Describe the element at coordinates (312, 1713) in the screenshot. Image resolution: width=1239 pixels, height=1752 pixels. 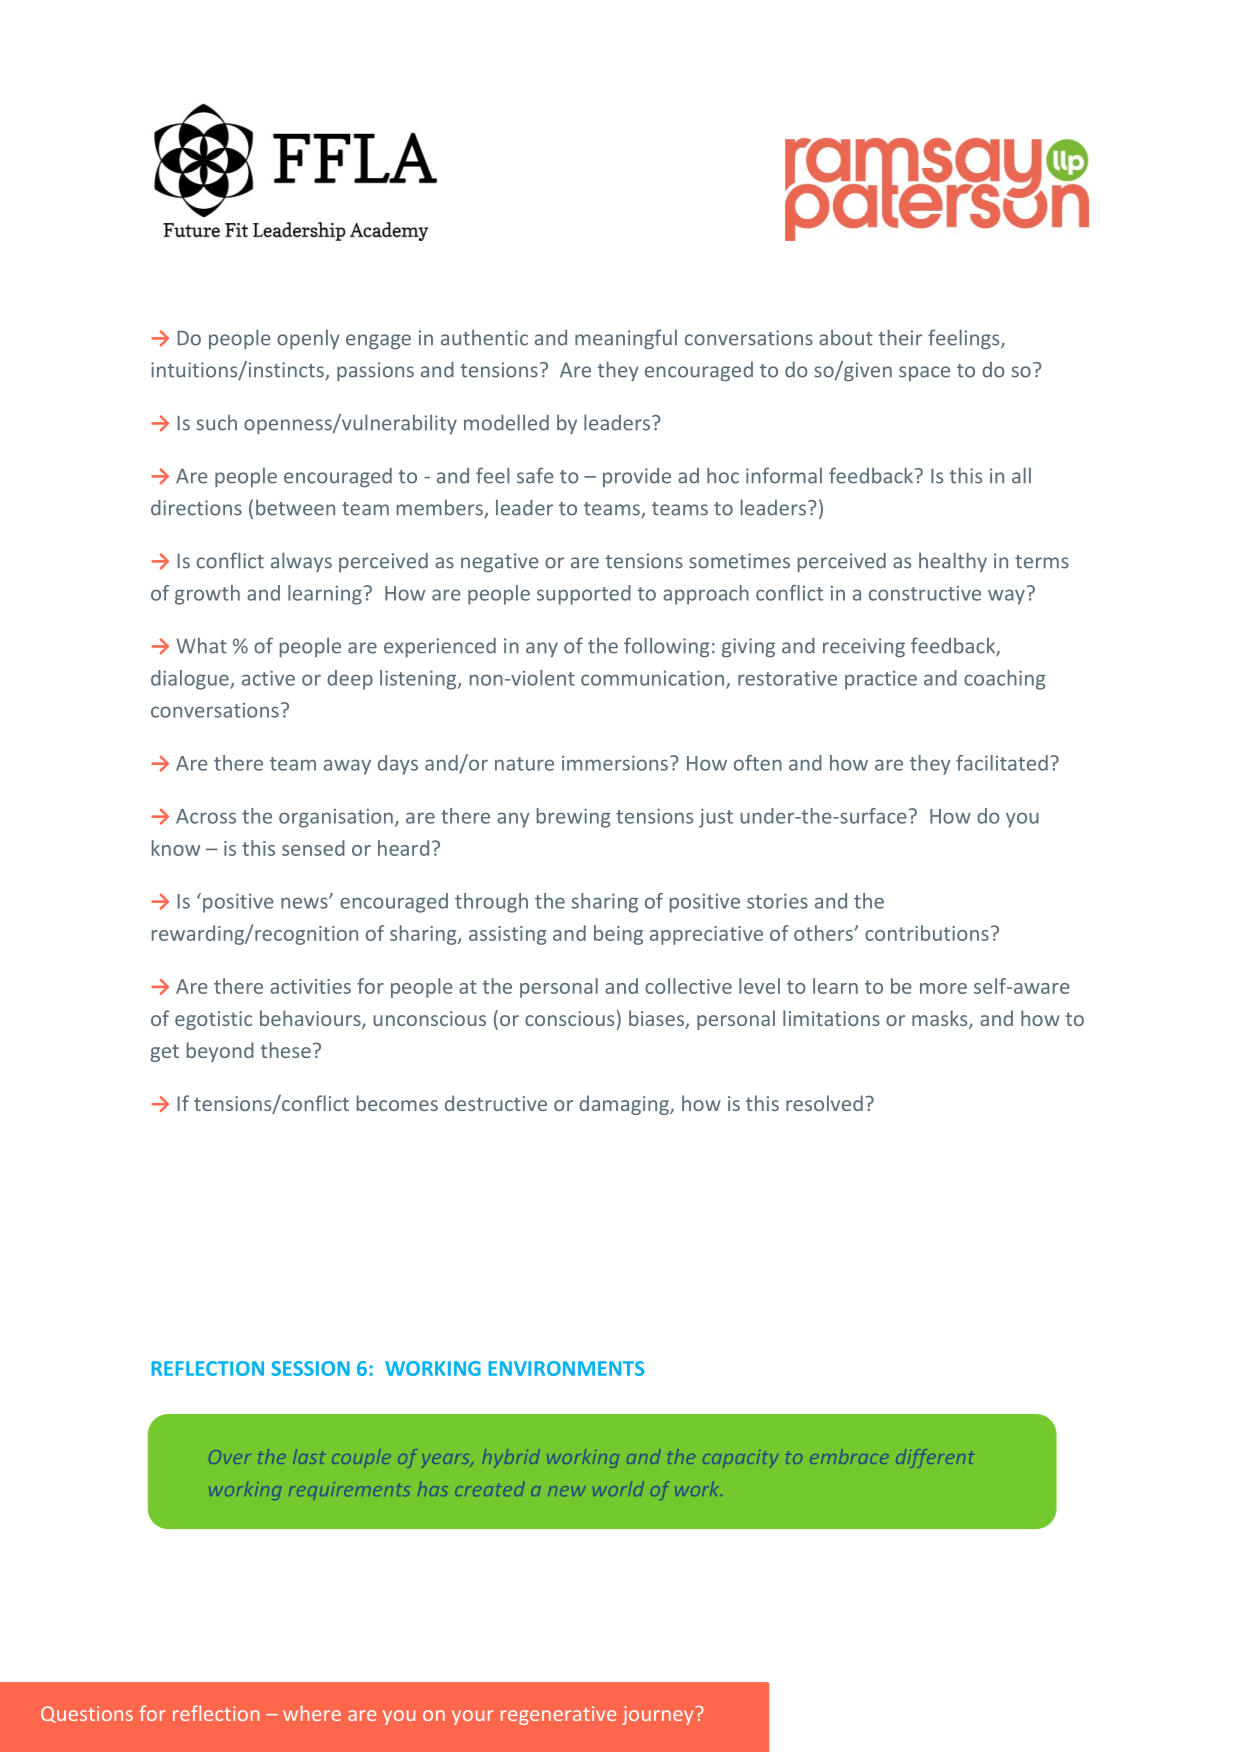
I see `where` at that location.
